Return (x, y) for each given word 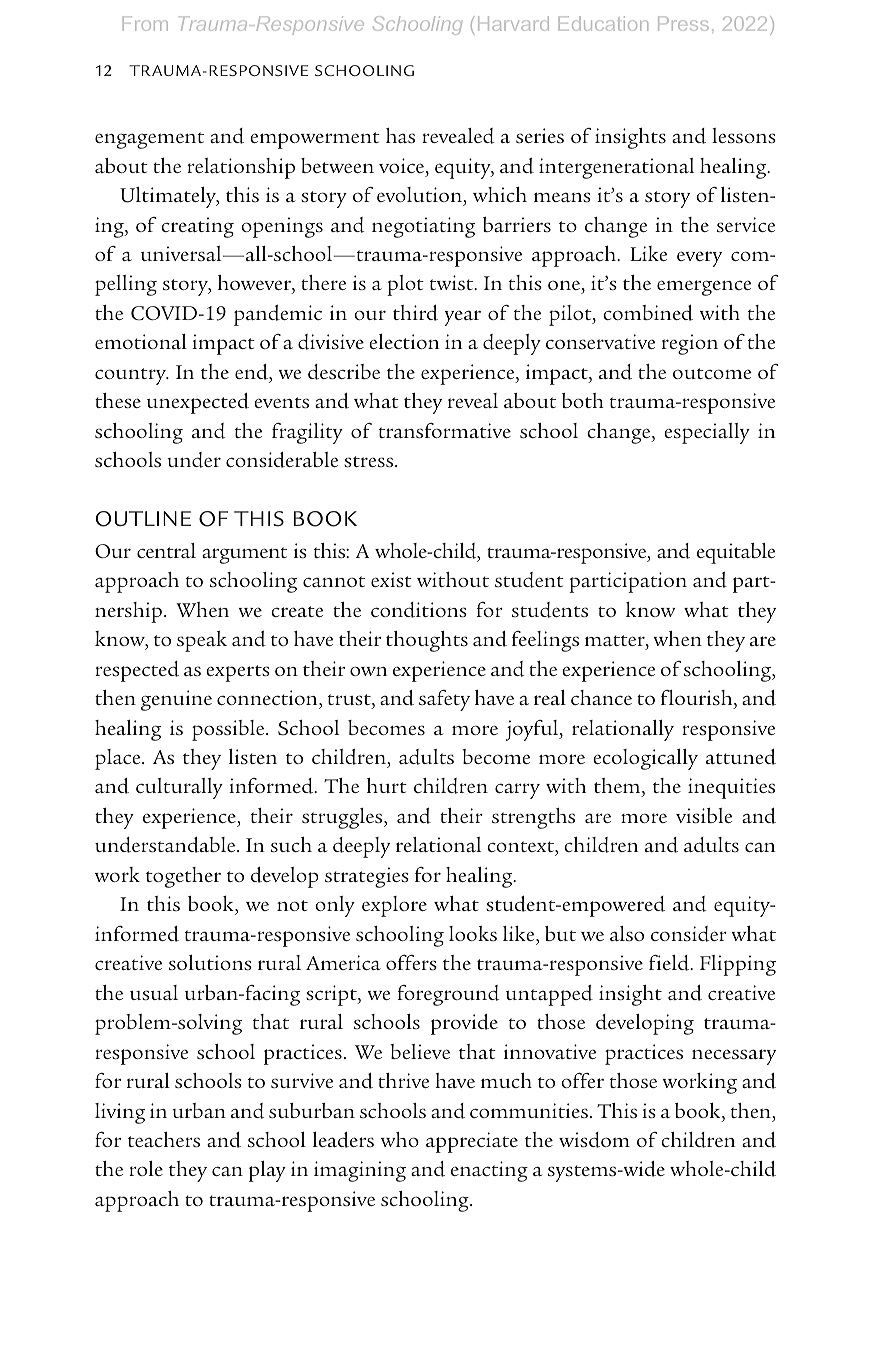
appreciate (472, 1142)
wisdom (594, 1140)
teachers (164, 1139)
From (145, 23)
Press (683, 23)
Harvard (513, 23)
